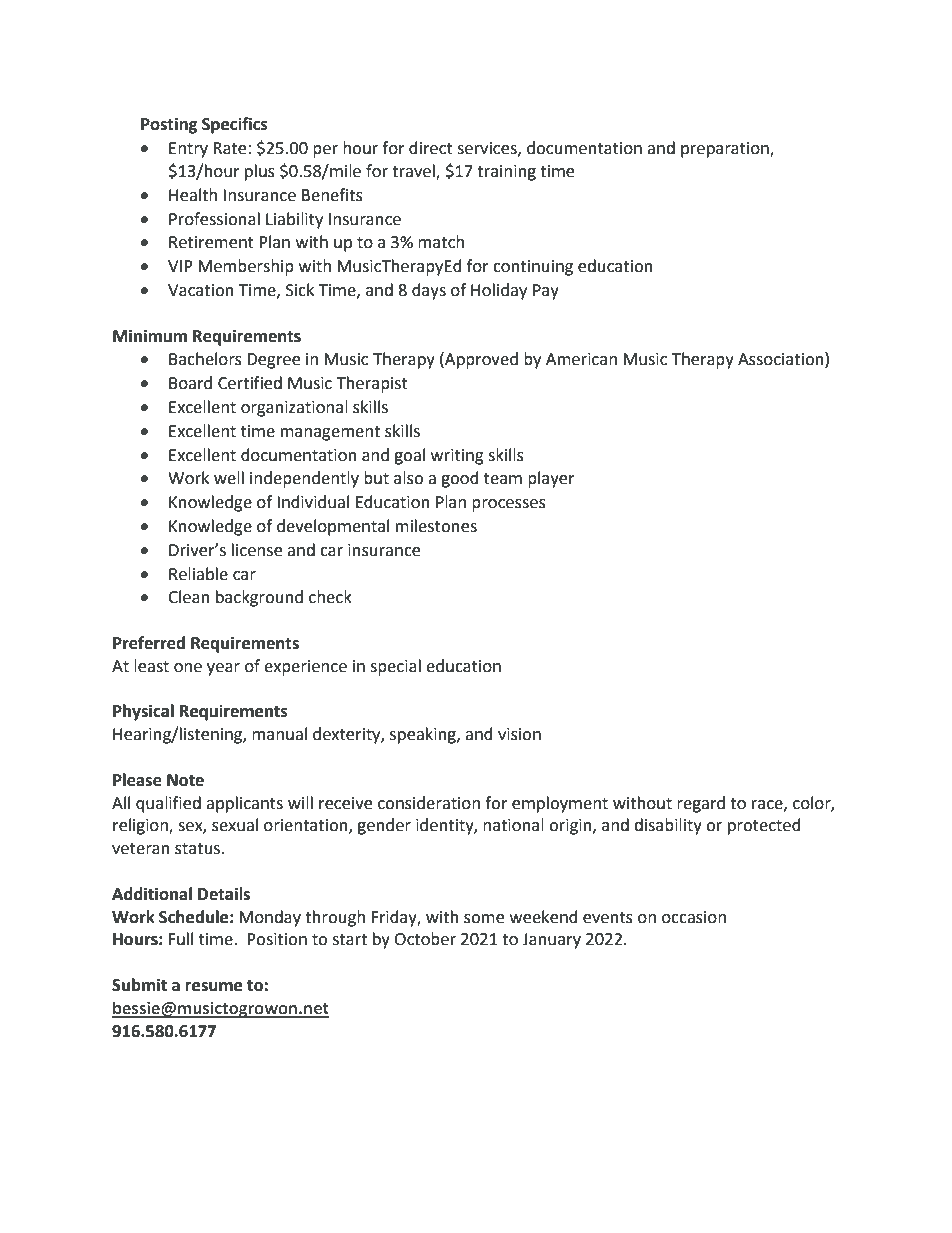 The height and width of the screenshot is (1233, 952). Describe the element at coordinates (581, 359) in the screenshot. I see `American` at that location.
